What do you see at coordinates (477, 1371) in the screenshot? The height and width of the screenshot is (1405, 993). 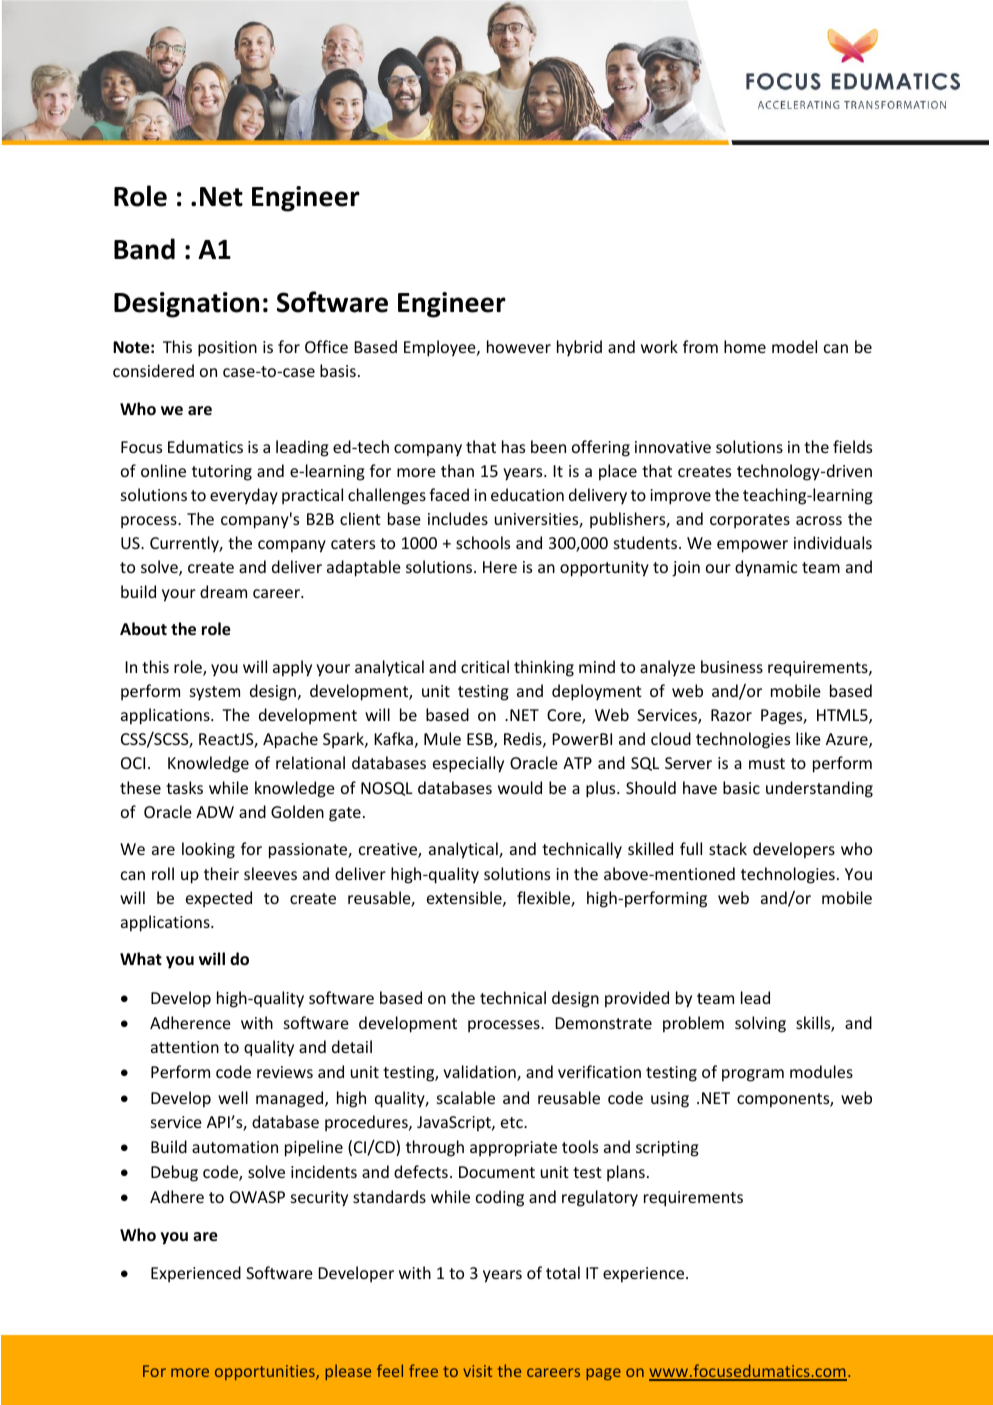 I see `visit` at bounding box center [477, 1371].
